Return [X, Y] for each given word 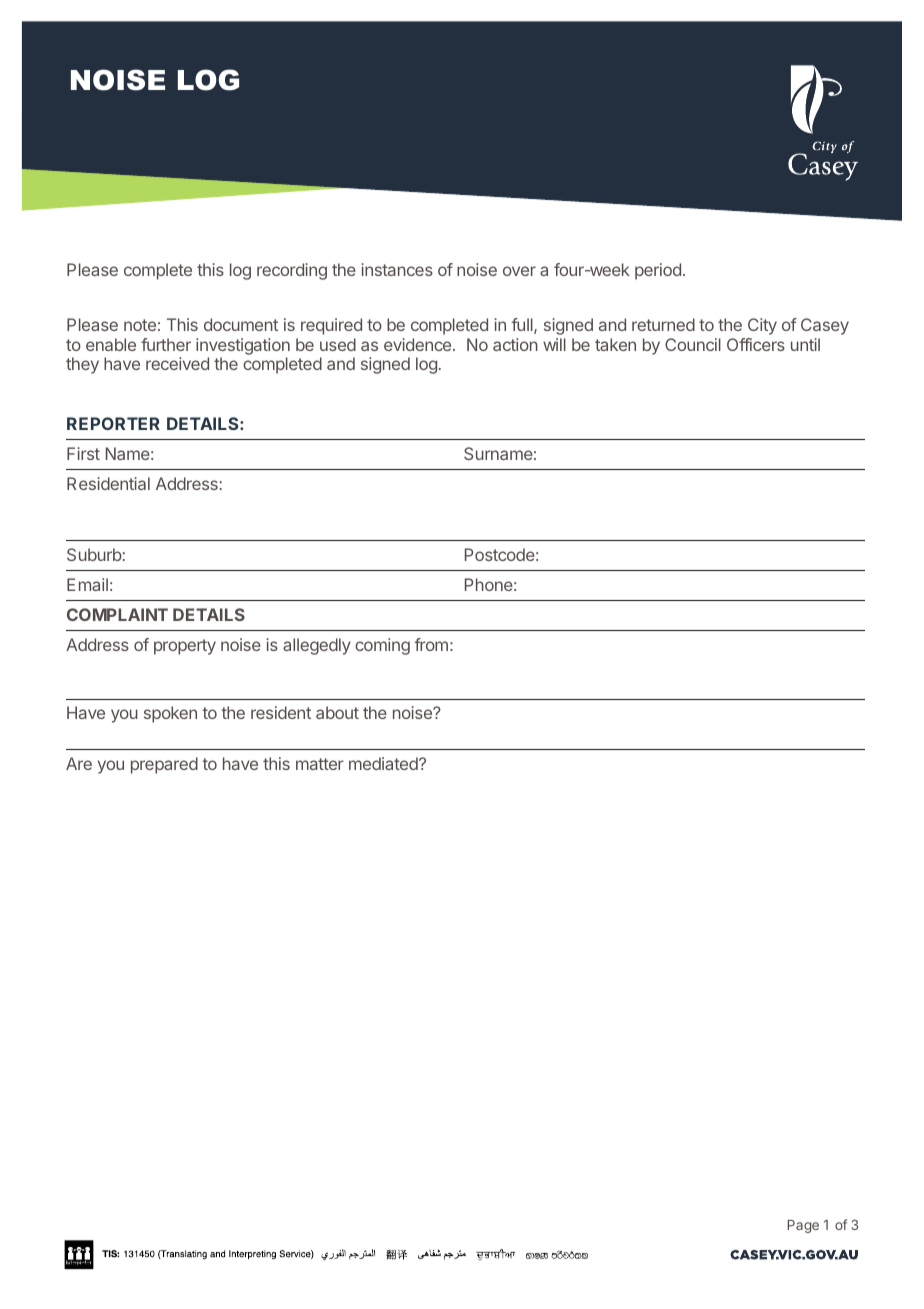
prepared [164, 765]
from [431, 644]
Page [803, 1226]
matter [320, 764]
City [762, 326]
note [140, 325]
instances [397, 269]
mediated [384, 763]
